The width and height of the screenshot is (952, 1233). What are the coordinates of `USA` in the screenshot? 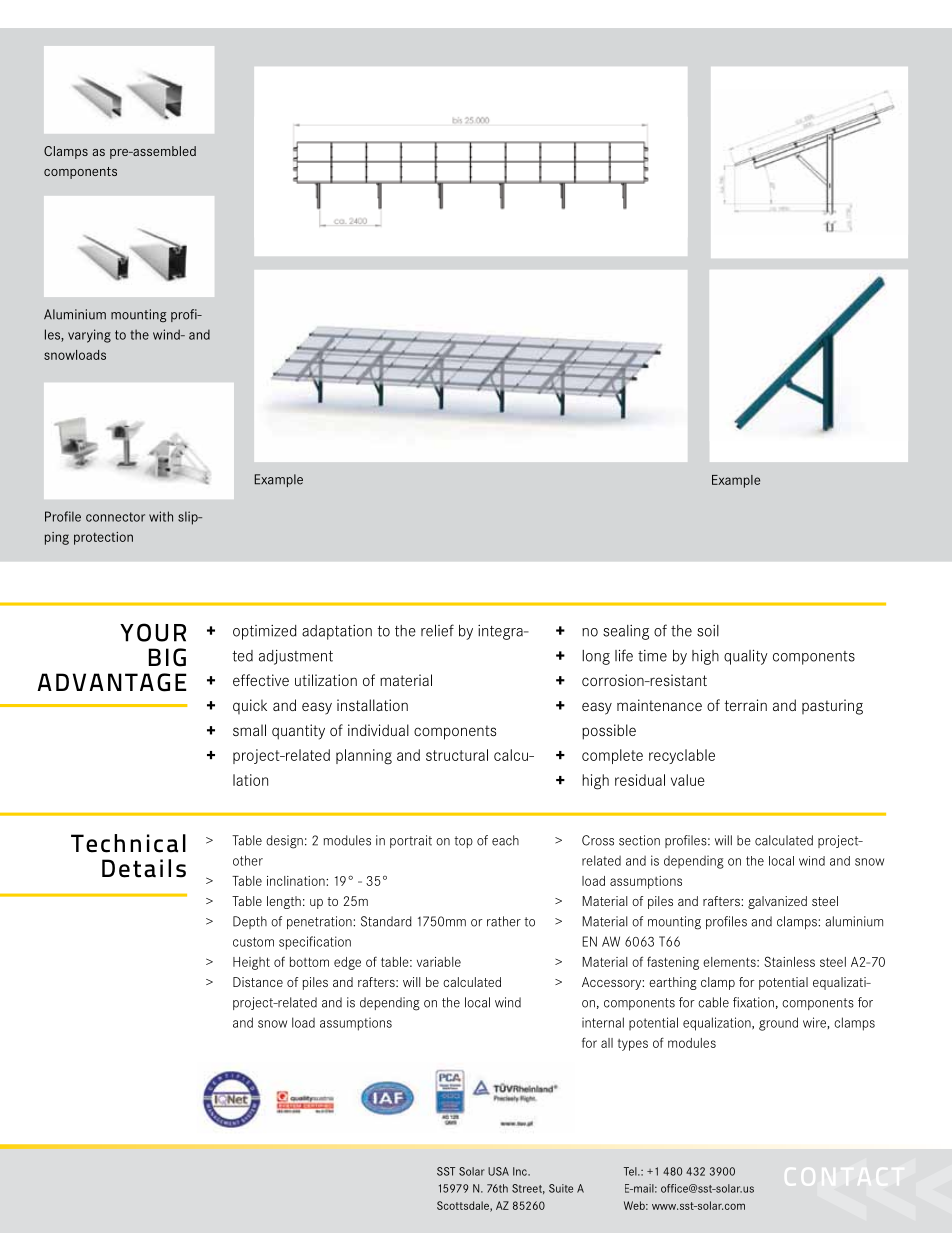 It's located at (498, 1171).
